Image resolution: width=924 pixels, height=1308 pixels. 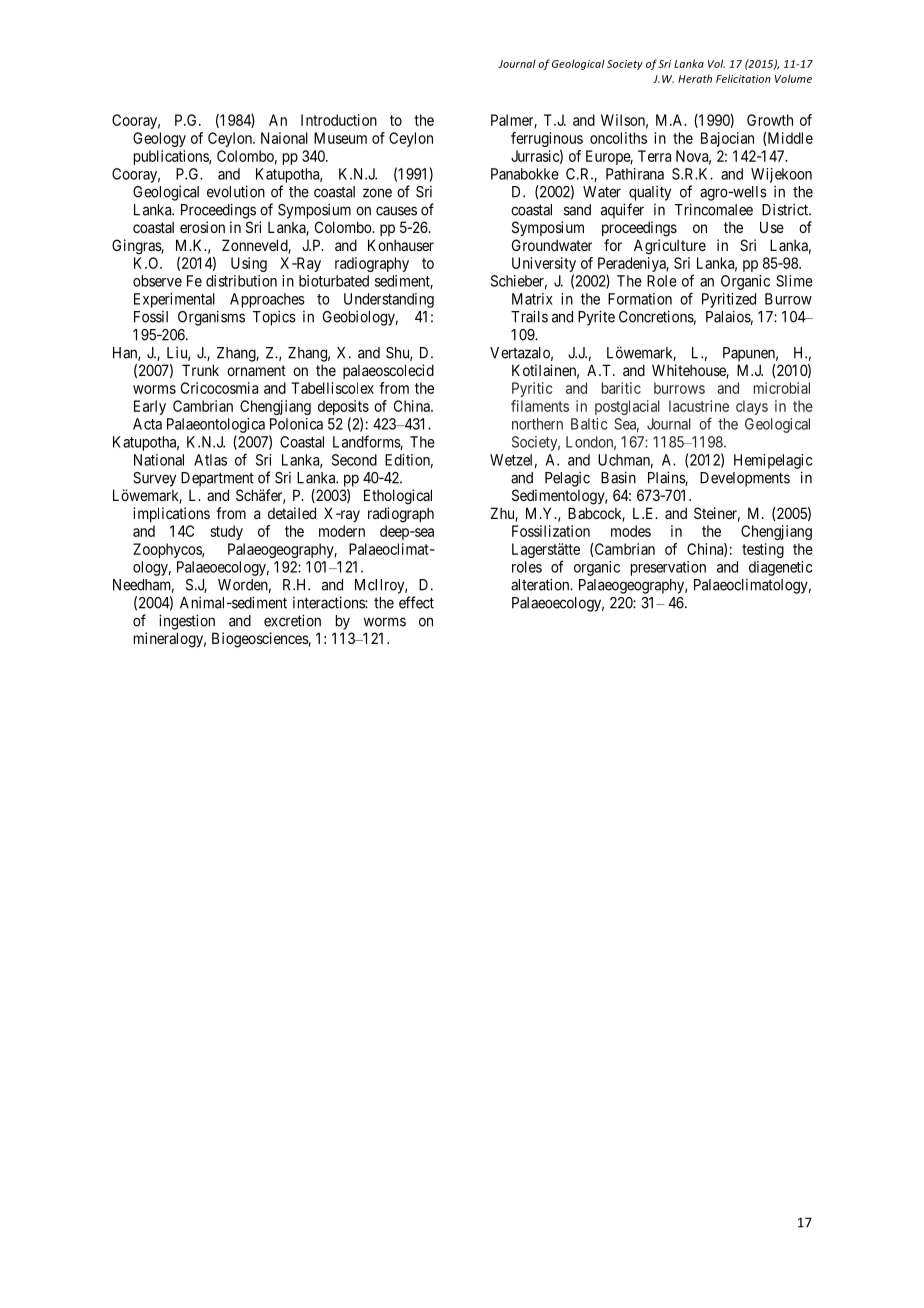 I want to click on filaments, so click(x=540, y=406).
